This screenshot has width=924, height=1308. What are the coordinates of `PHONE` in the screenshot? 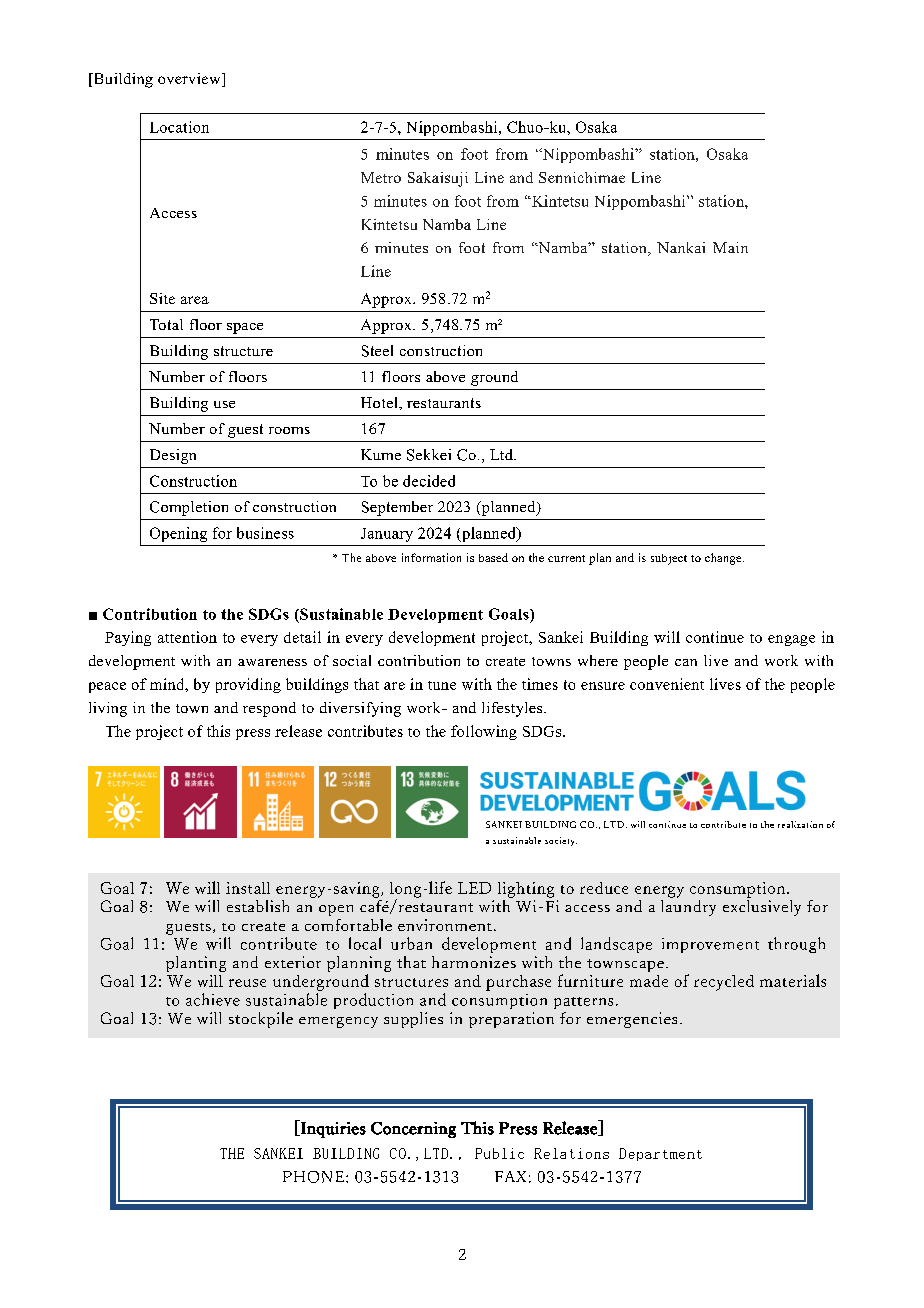 It's located at (315, 1177).
